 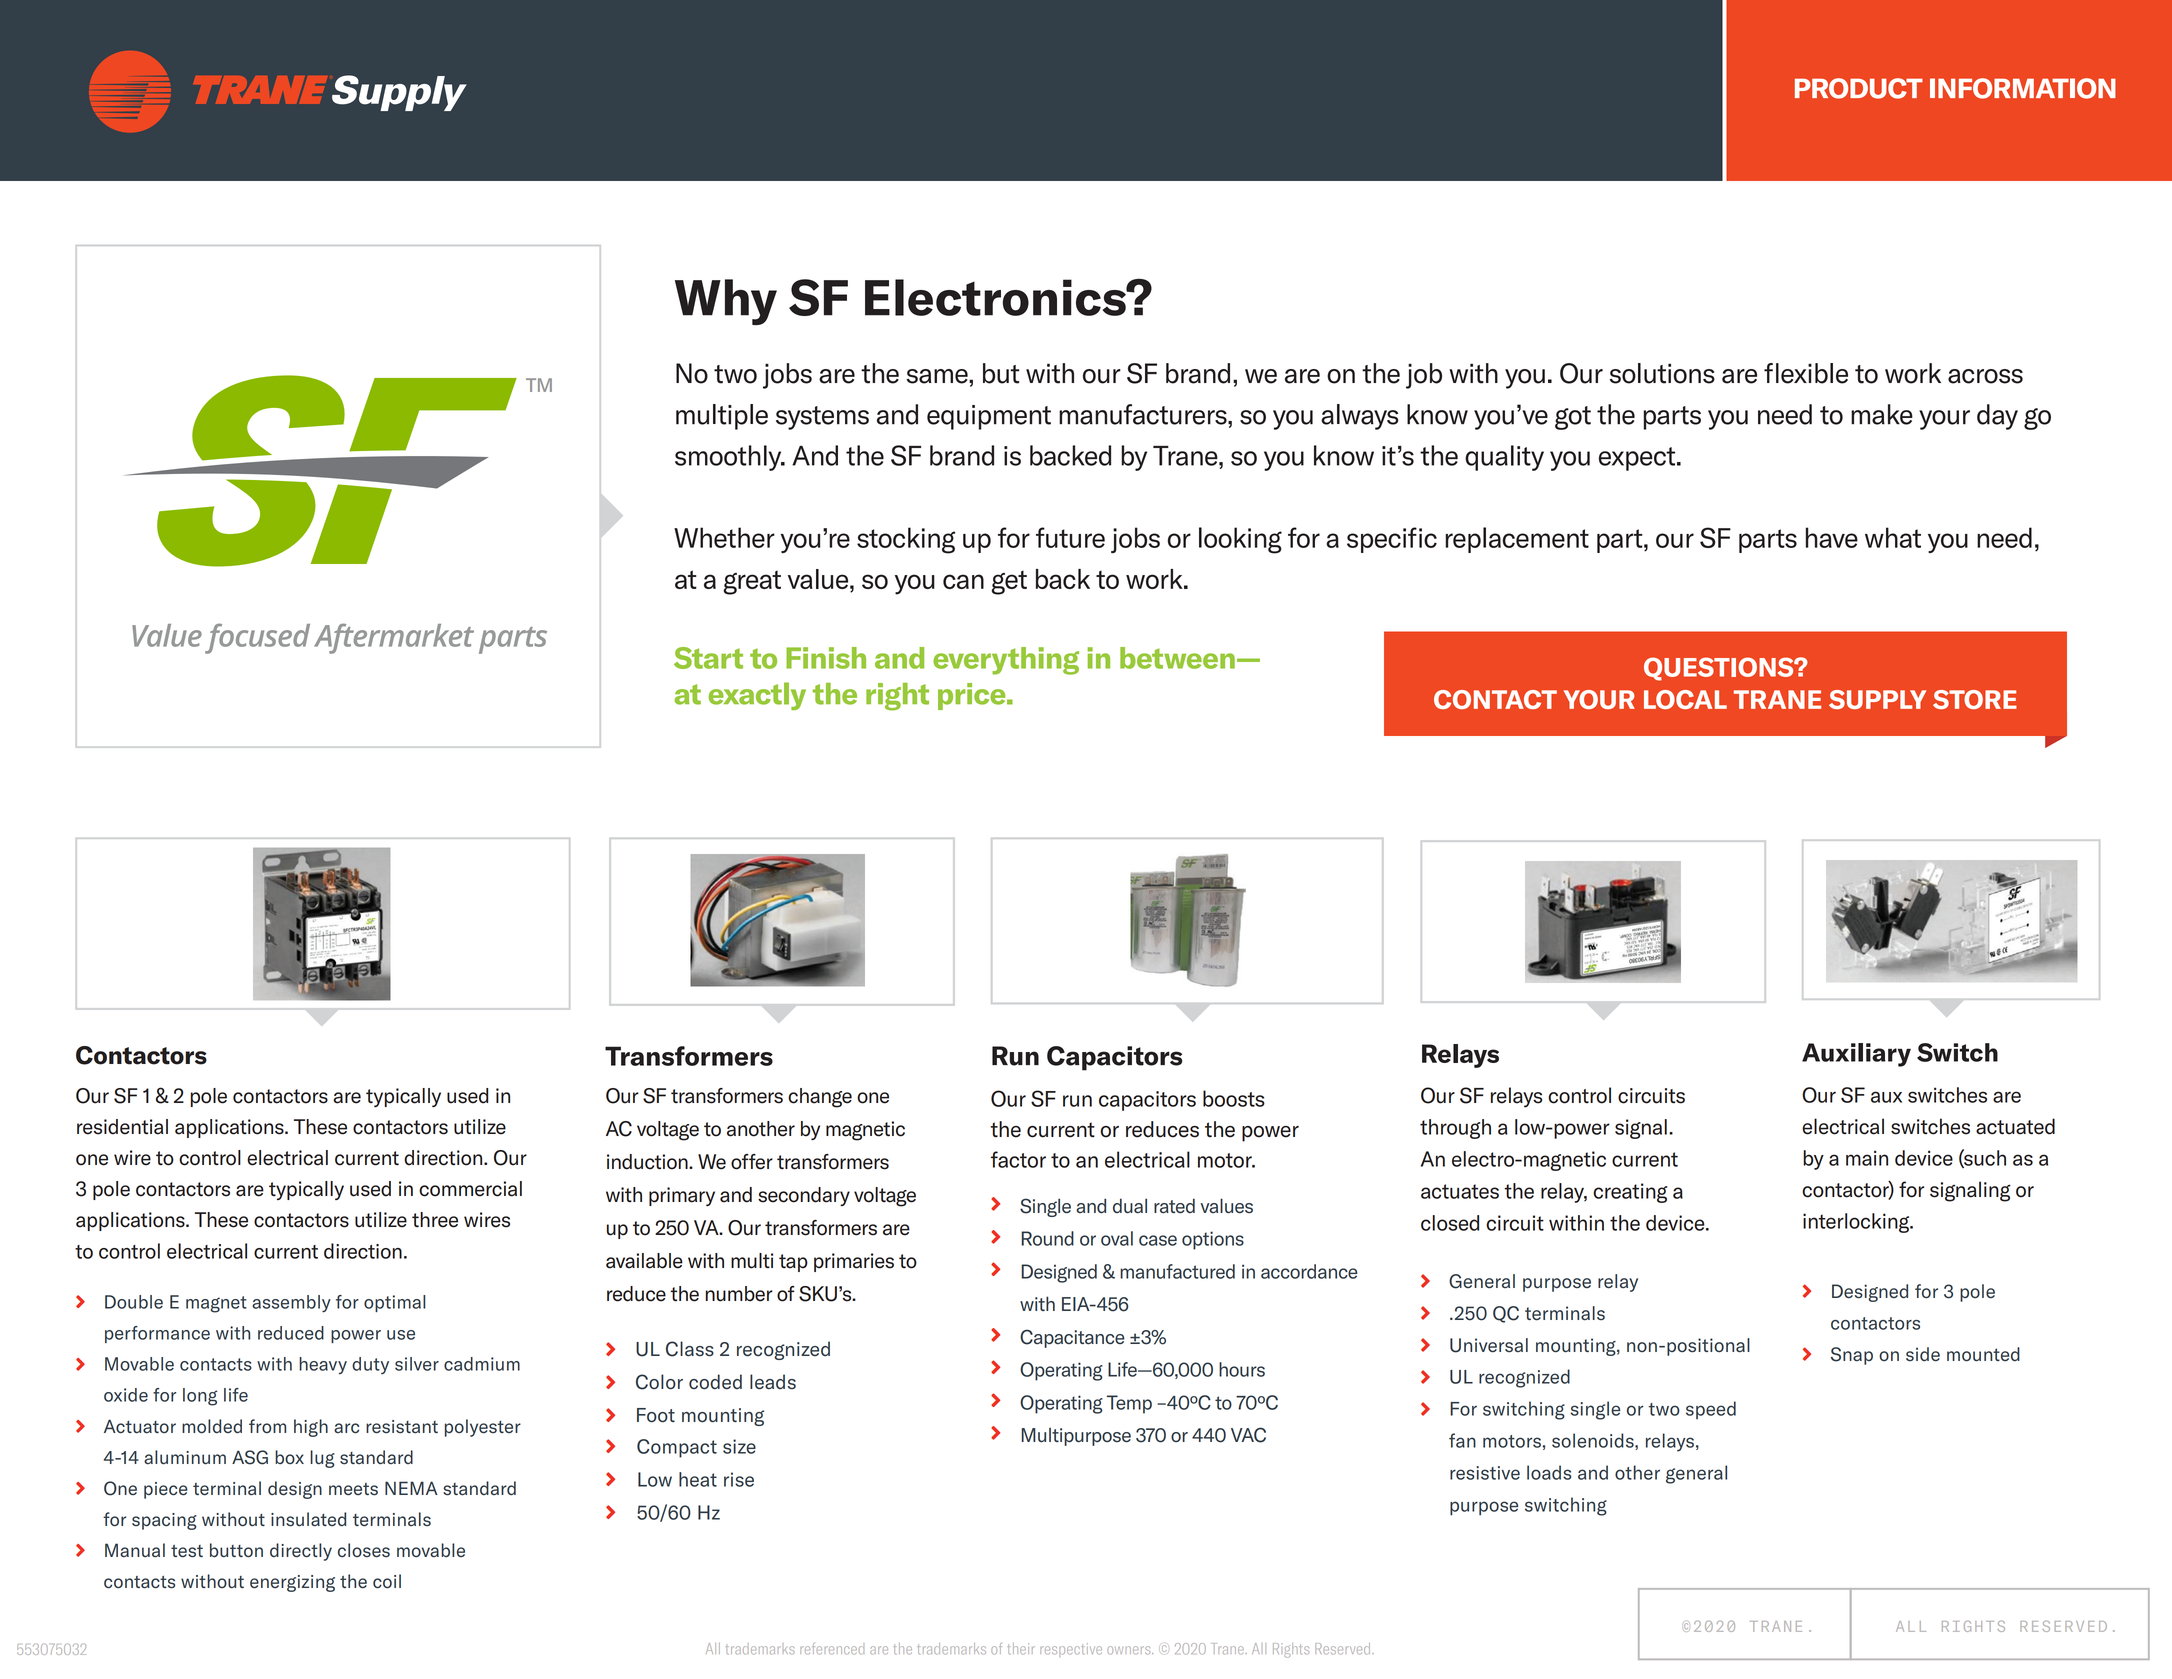 I want to click on respective, so click(x=1071, y=1650).
